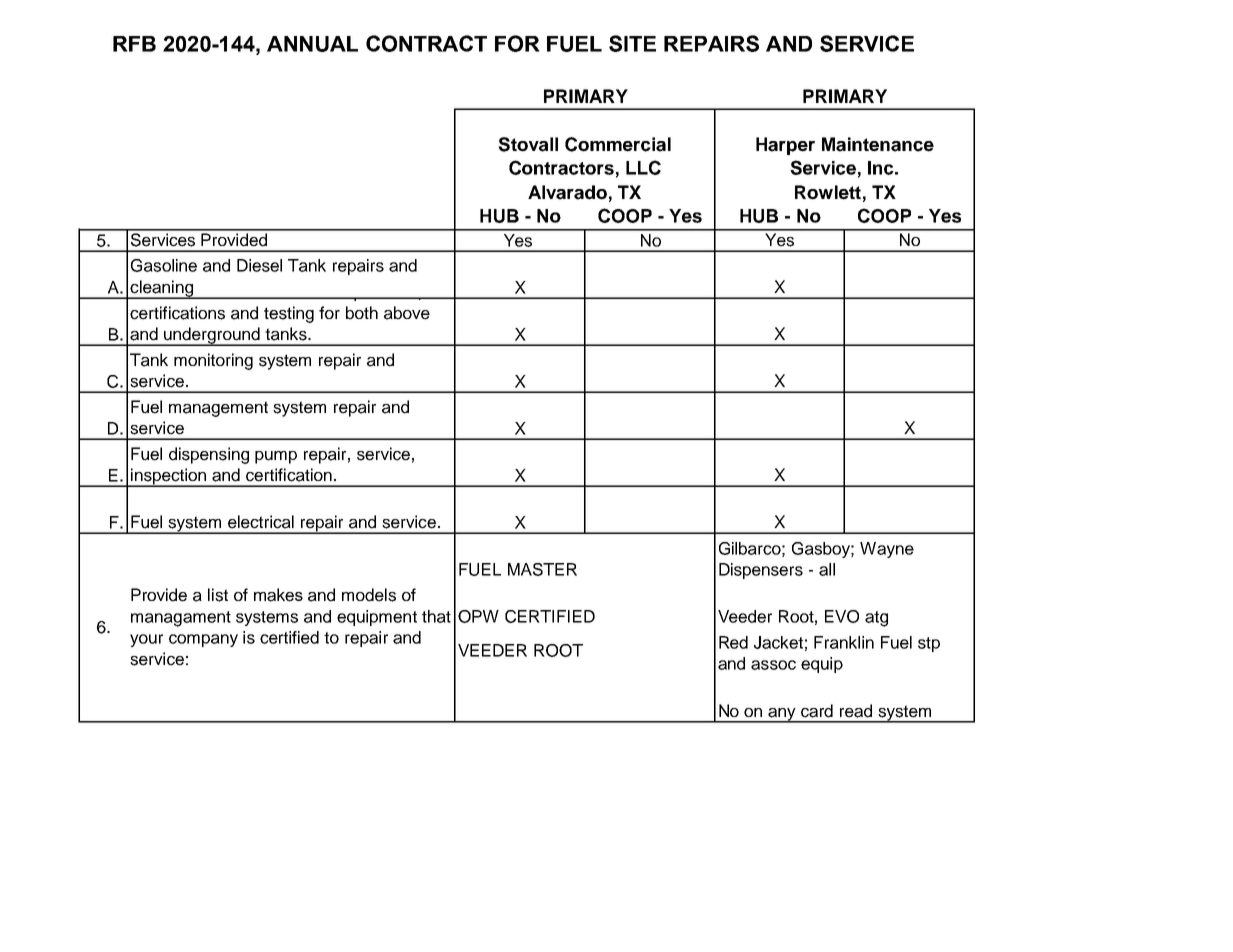 The image size is (1233, 952). Describe the element at coordinates (407, 313) in the document. I see `above` at that location.
